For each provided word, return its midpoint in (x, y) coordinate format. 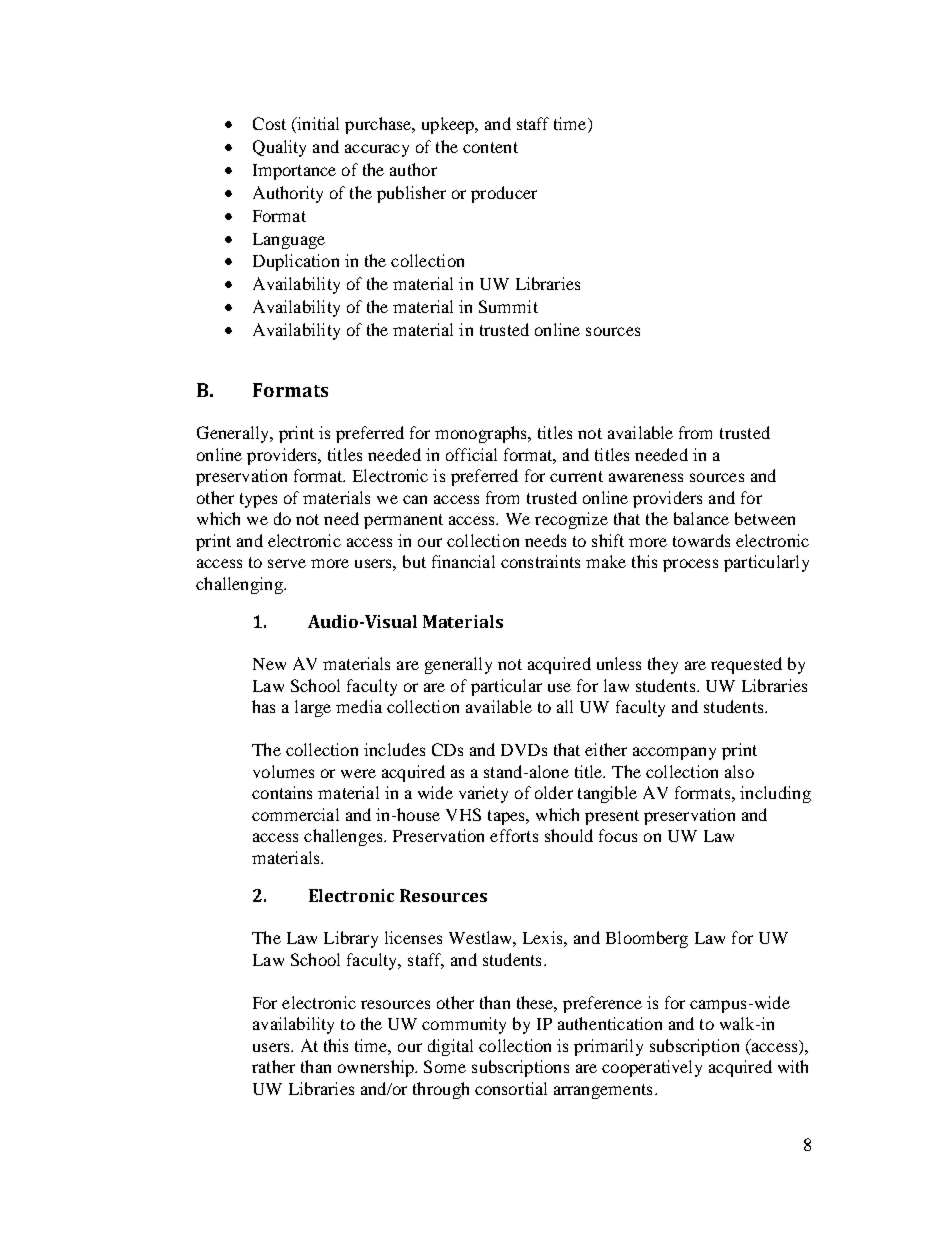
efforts (514, 835)
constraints (540, 561)
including (775, 794)
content (490, 147)
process (690, 565)
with (793, 1066)
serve (287, 563)
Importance (294, 172)
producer (504, 194)
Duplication (296, 262)
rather (273, 1066)
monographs (482, 434)
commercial (295, 814)
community (464, 1025)
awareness (646, 477)
